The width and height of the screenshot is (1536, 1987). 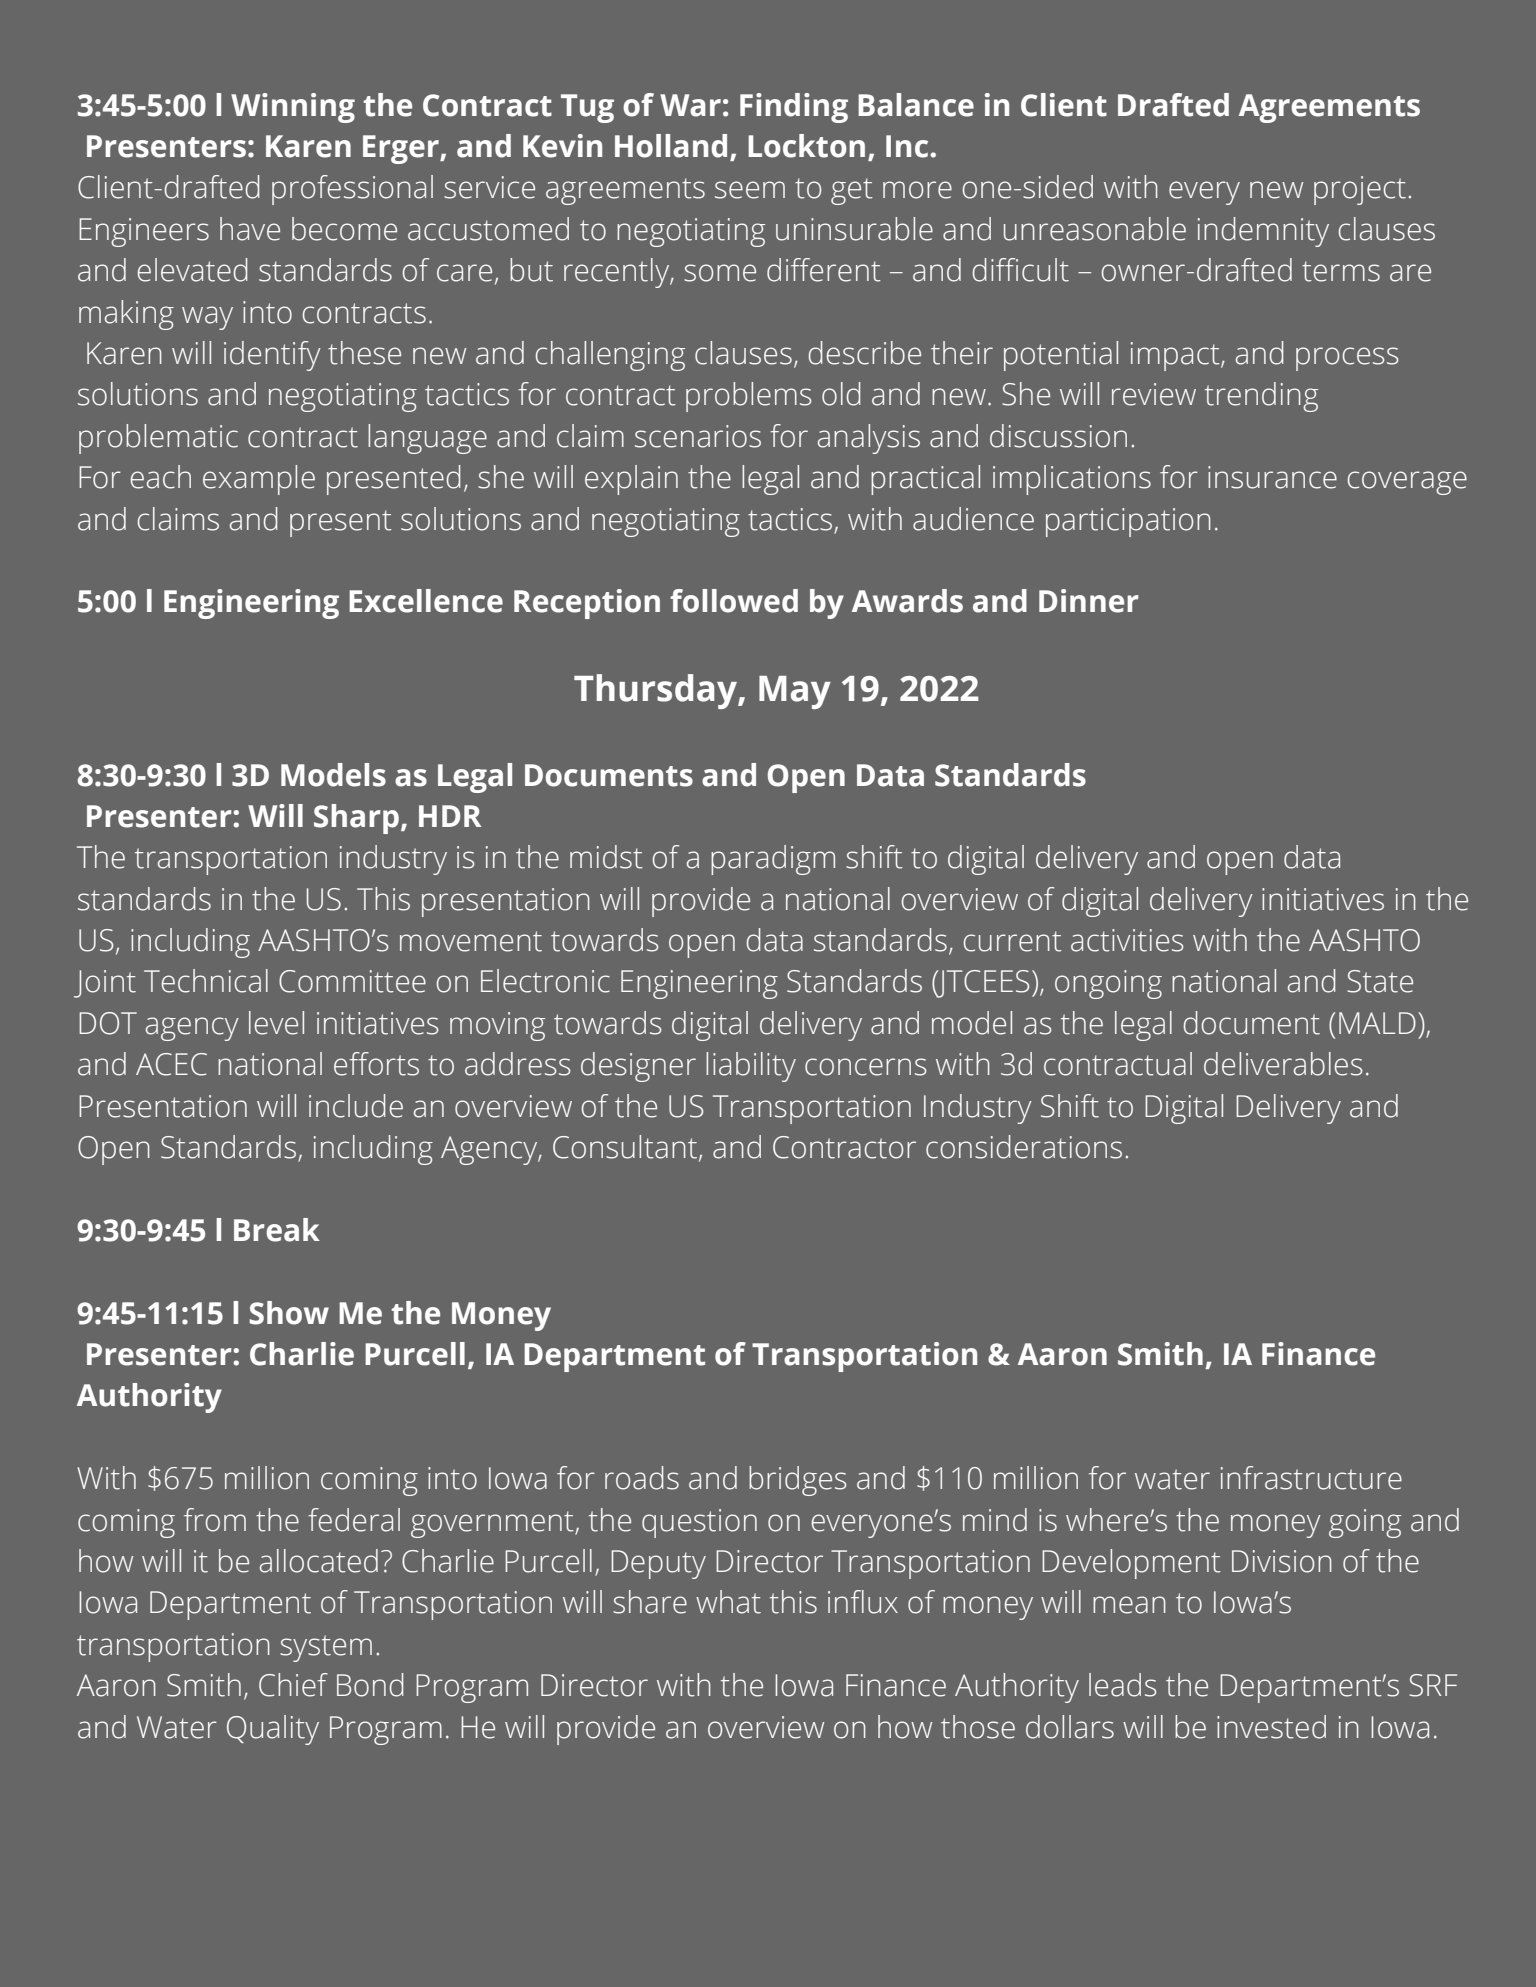 I want to click on activities, so click(x=1127, y=940).
